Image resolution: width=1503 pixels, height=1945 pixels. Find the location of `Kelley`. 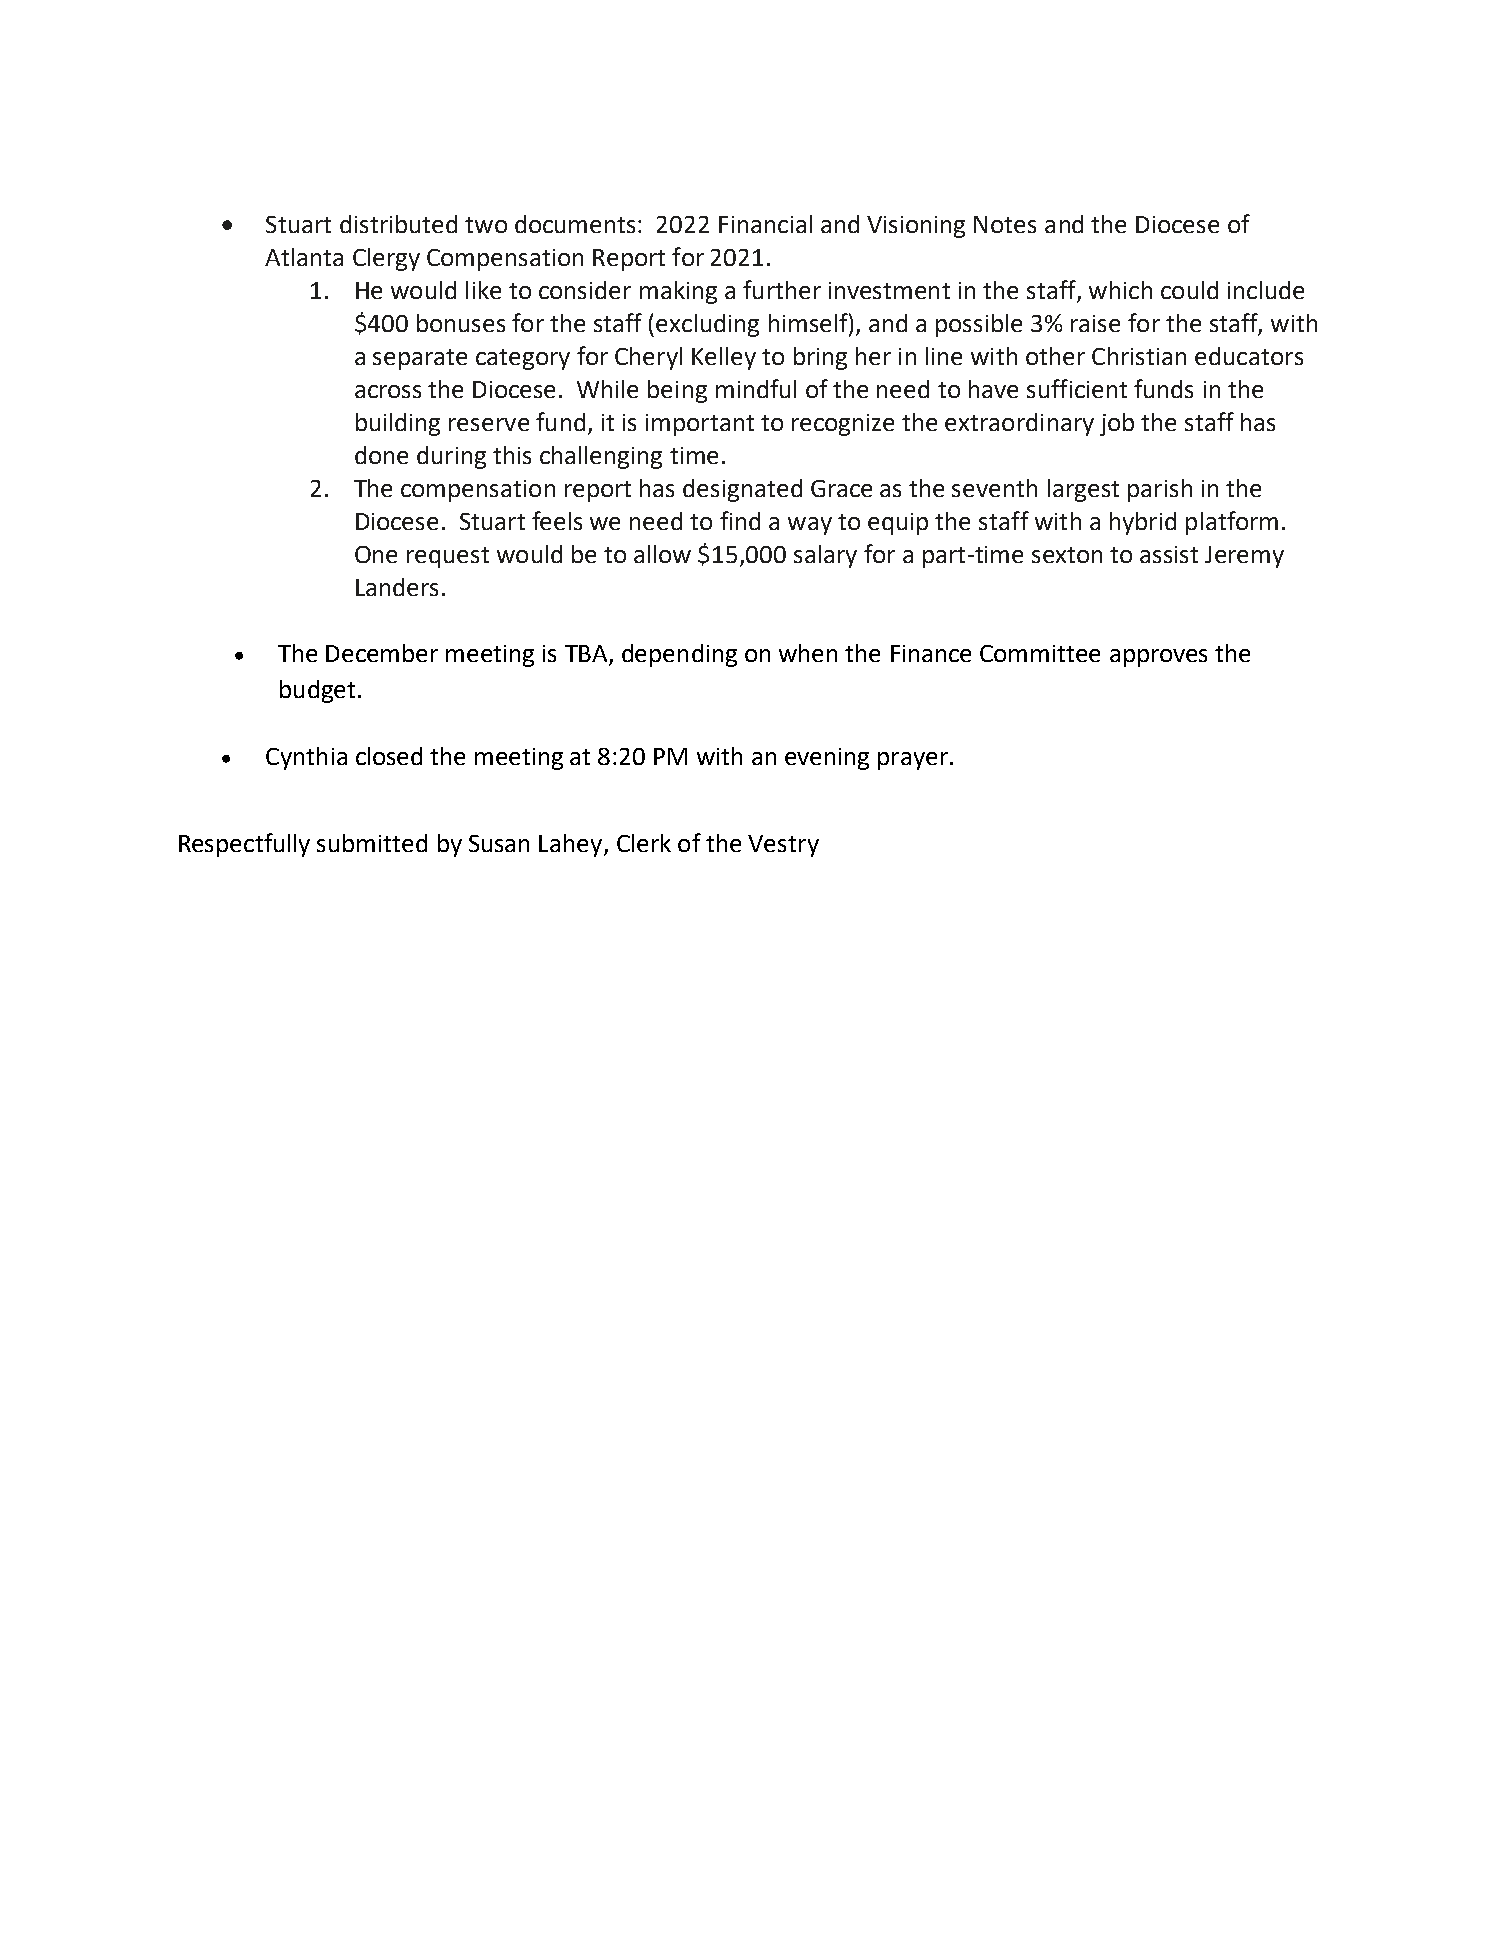

Kelley is located at coordinates (724, 358).
